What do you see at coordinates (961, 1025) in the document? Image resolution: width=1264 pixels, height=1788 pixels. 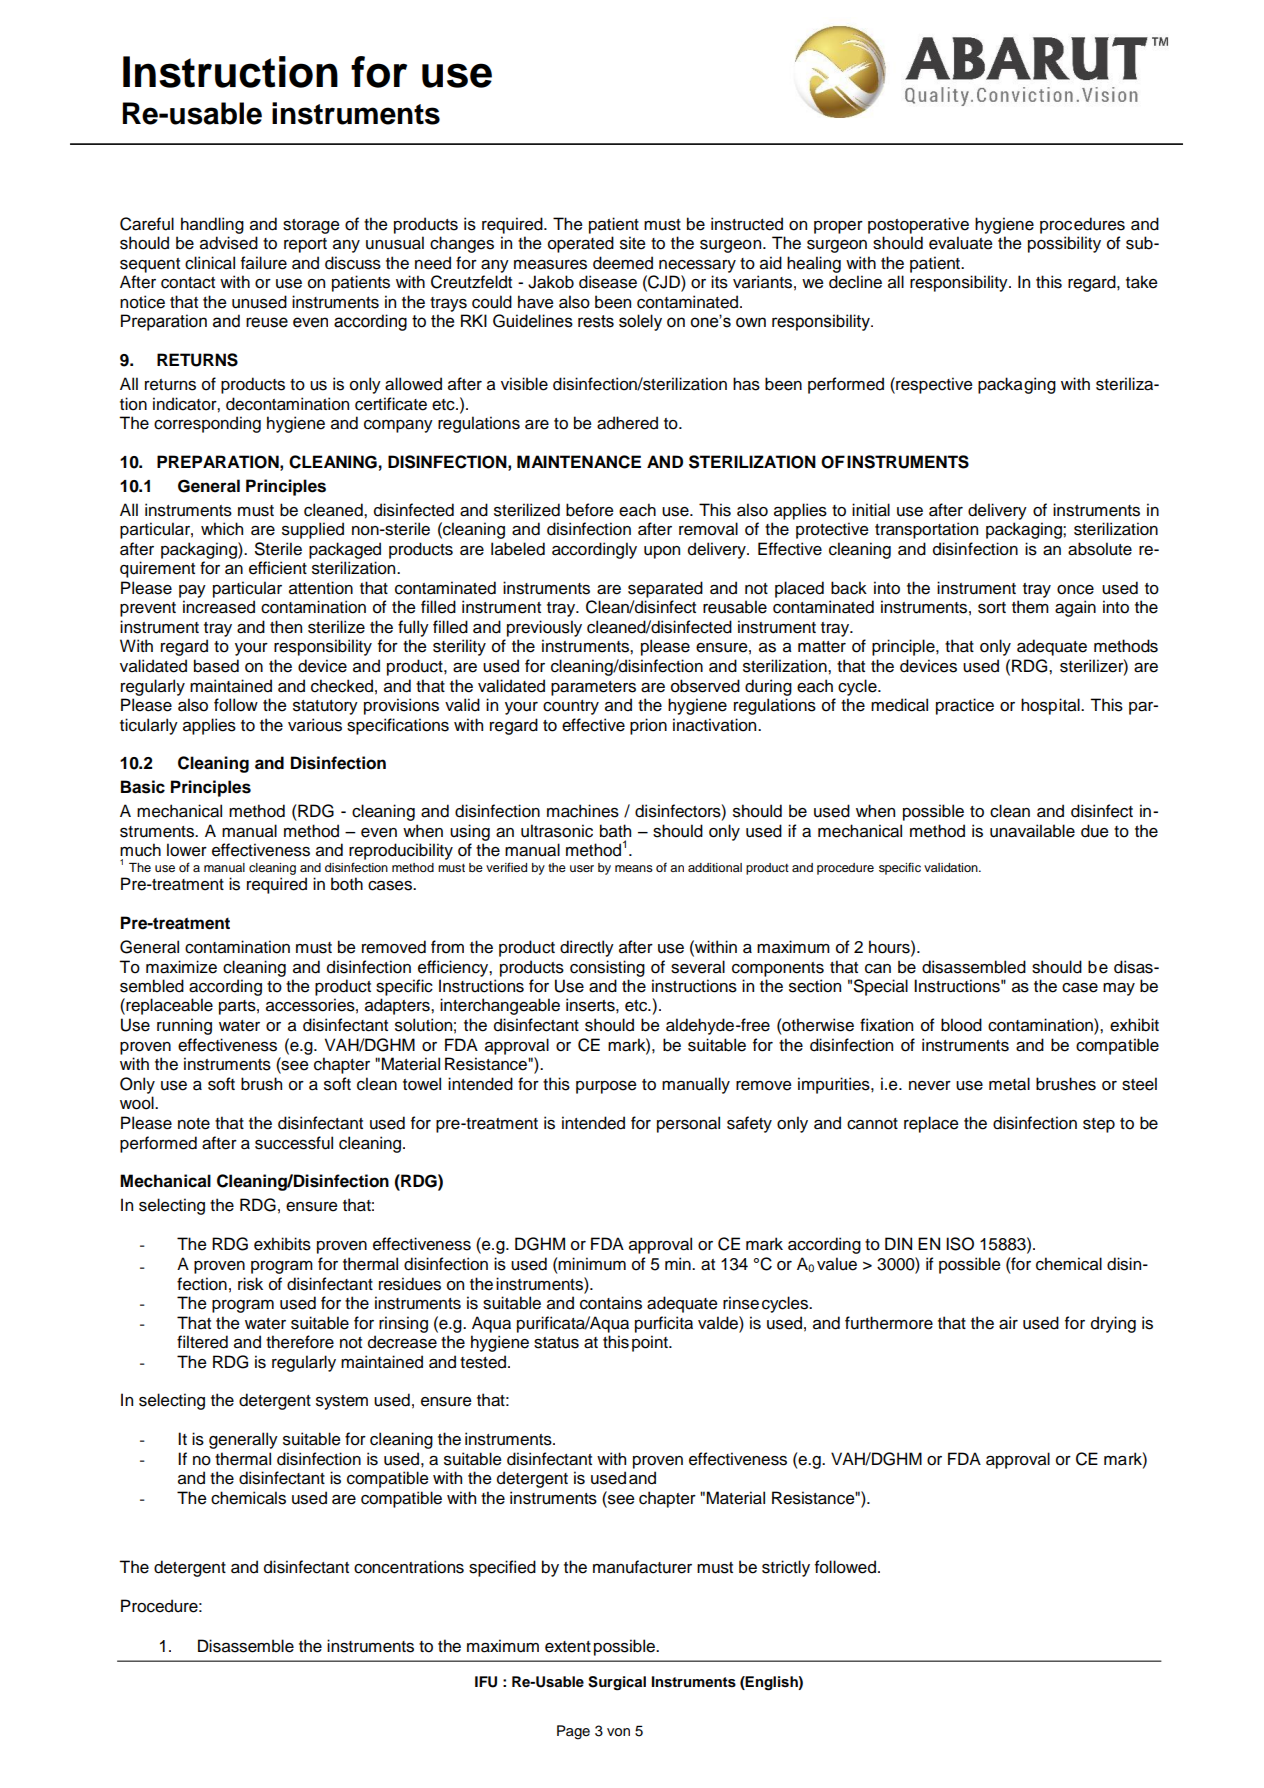 I see `blood` at bounding box center [961, 1025].
